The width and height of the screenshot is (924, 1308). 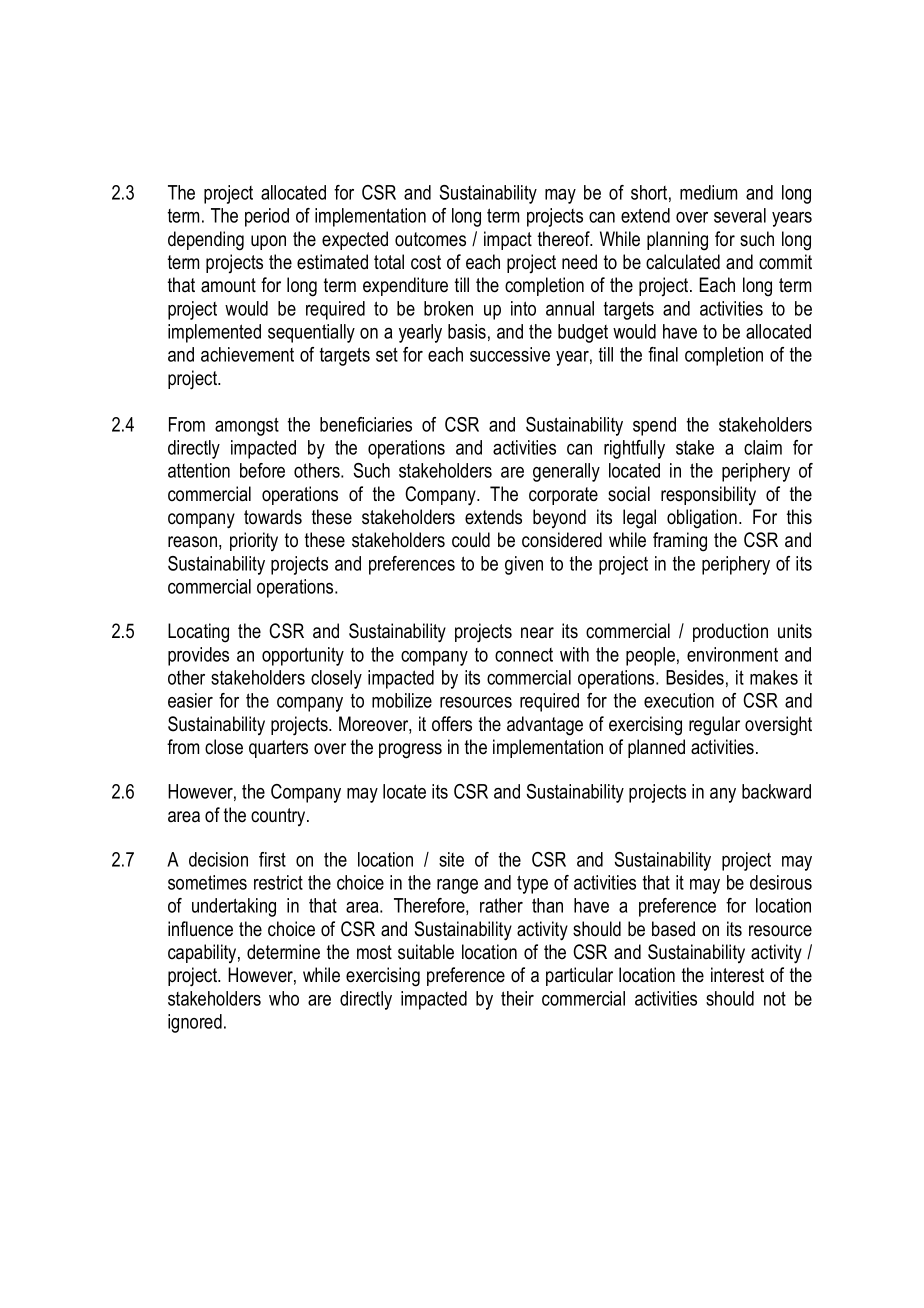 What do you see at coordinates (740, 215) in the screenshot?
I see `several` at bounding box center [740, 215].
